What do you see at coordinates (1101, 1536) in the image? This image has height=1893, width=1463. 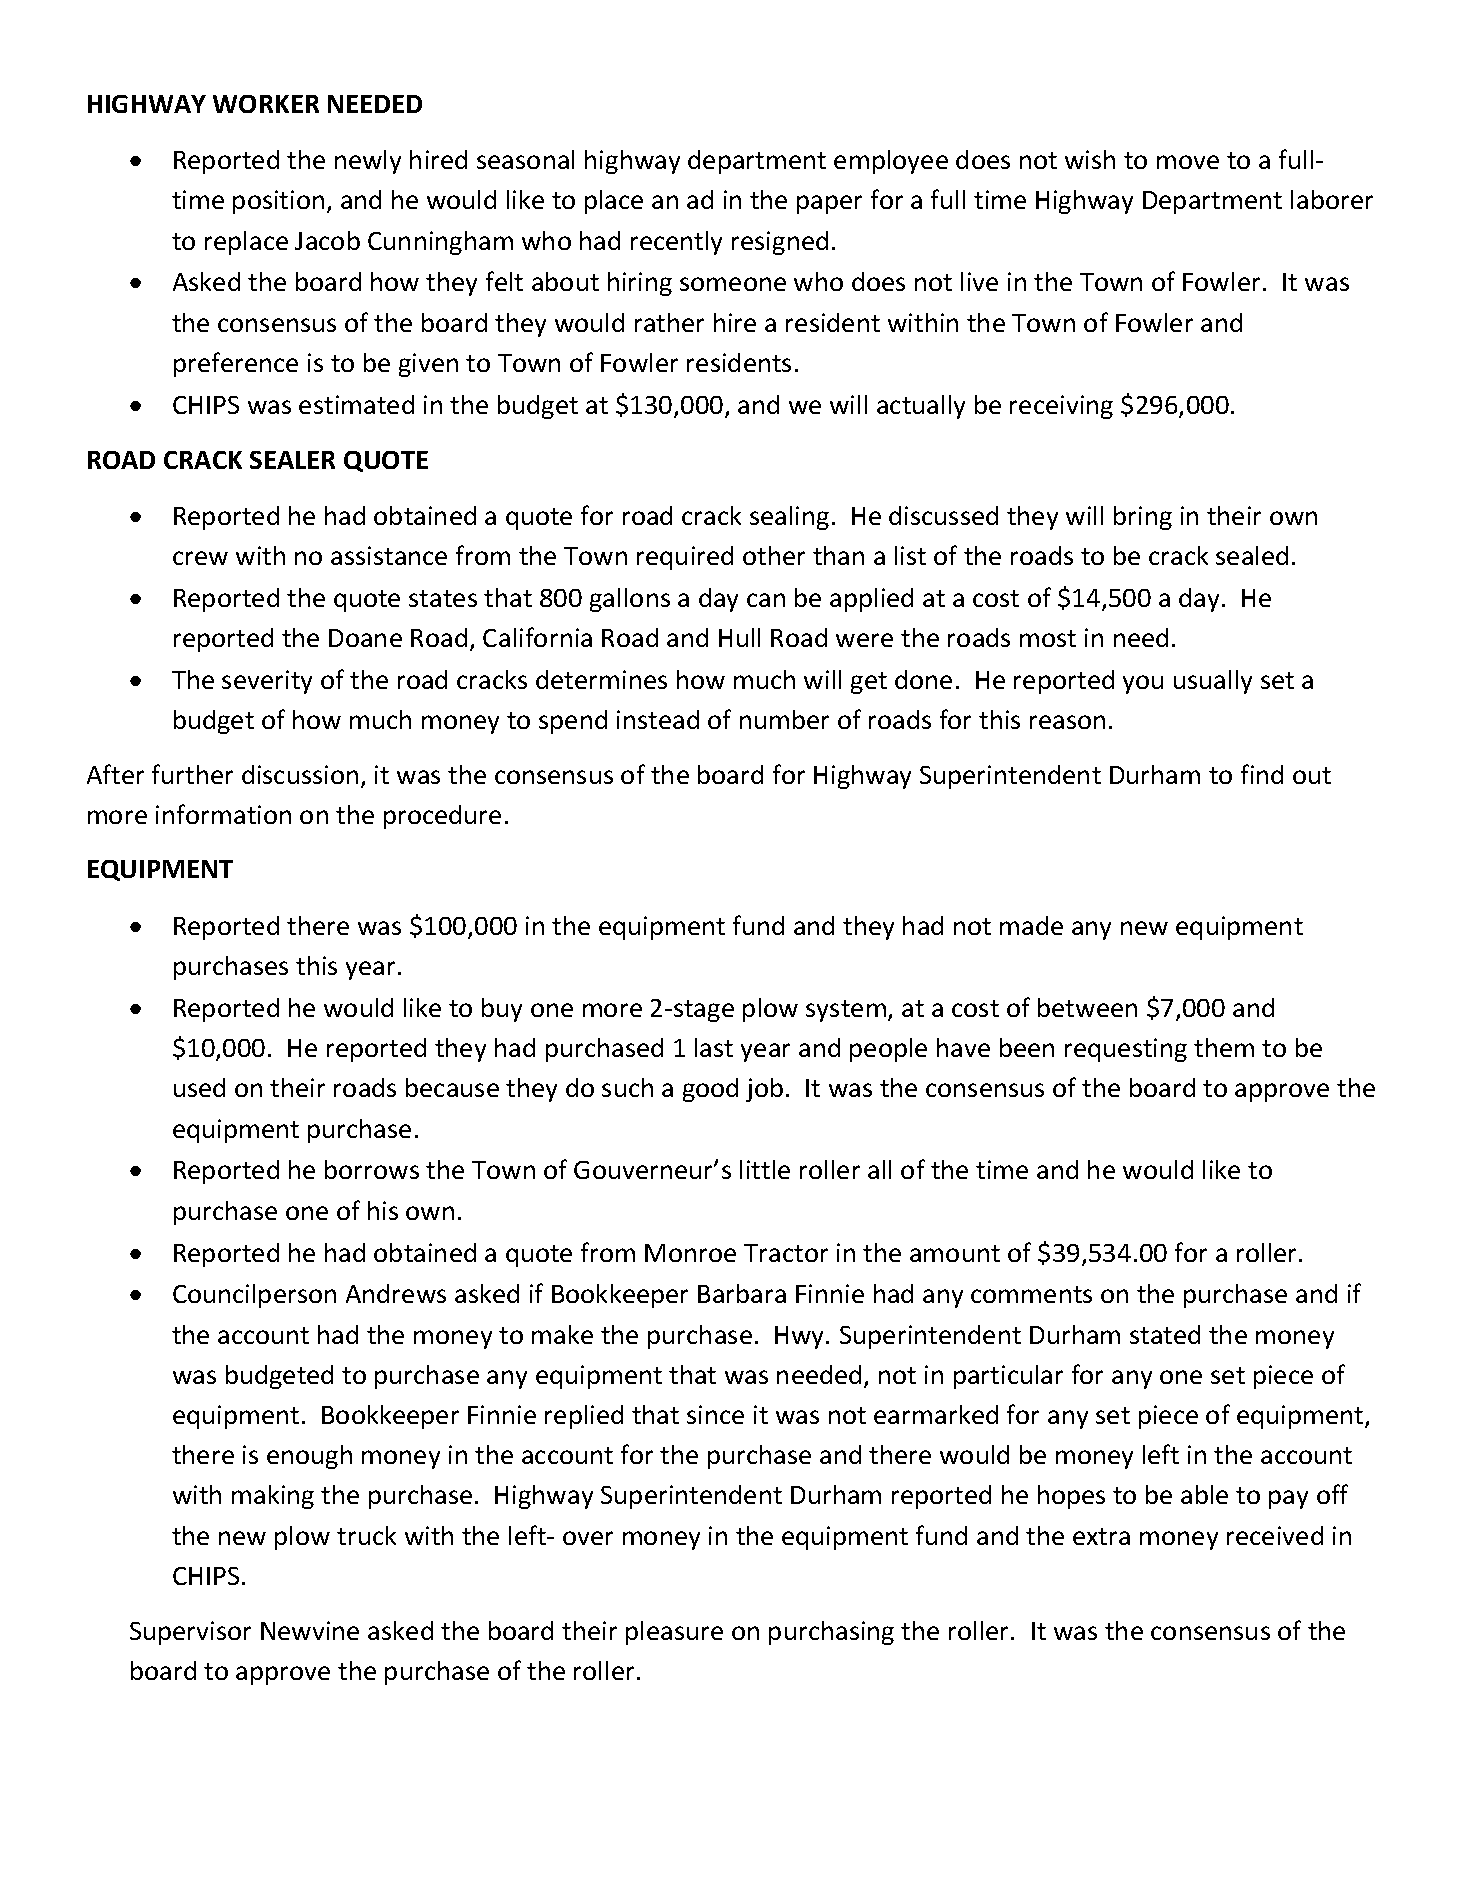 I see `extra` at bounding box center [1101, 1536].
